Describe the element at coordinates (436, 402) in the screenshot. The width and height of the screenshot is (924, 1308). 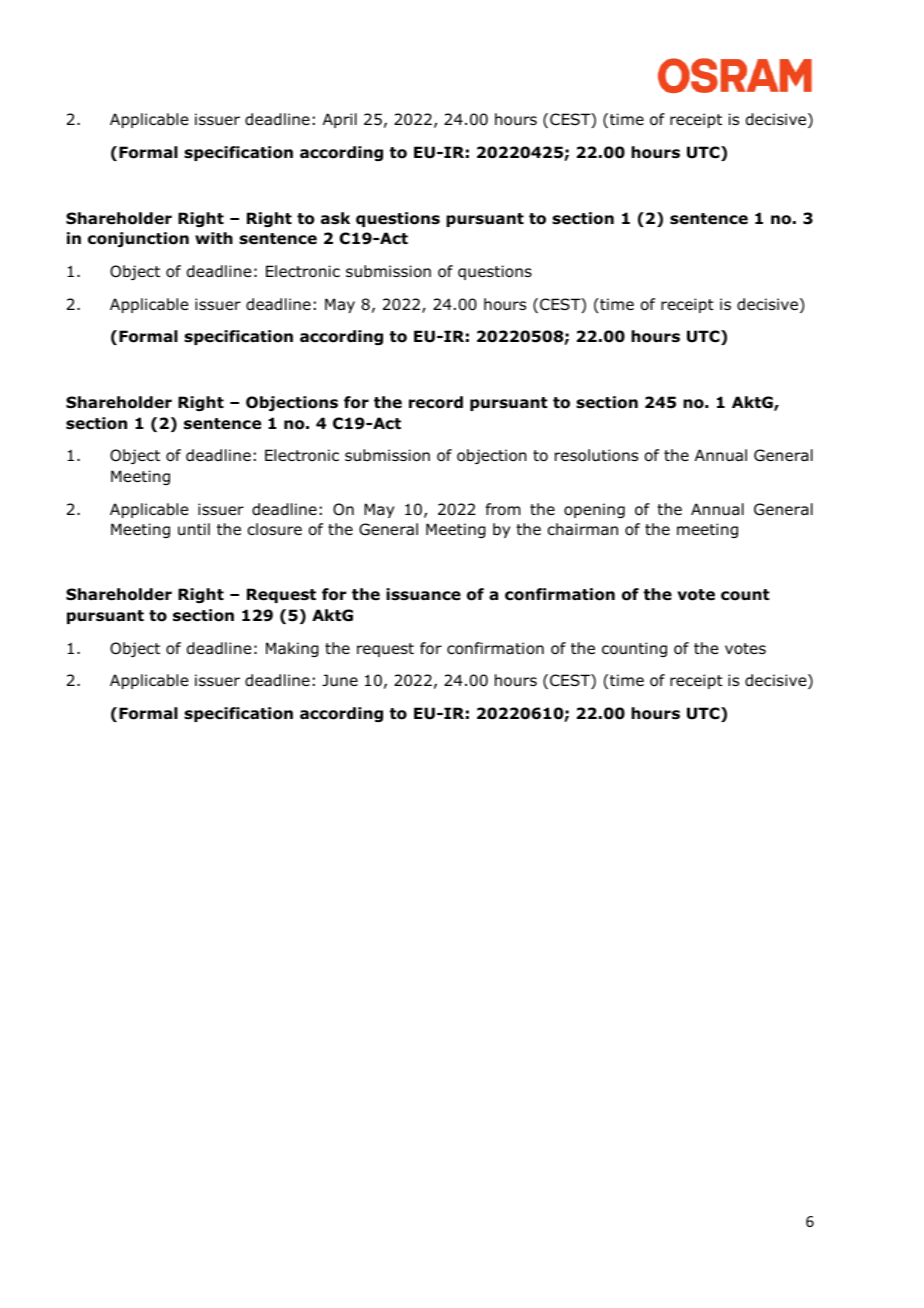
I see `record` at that location.
